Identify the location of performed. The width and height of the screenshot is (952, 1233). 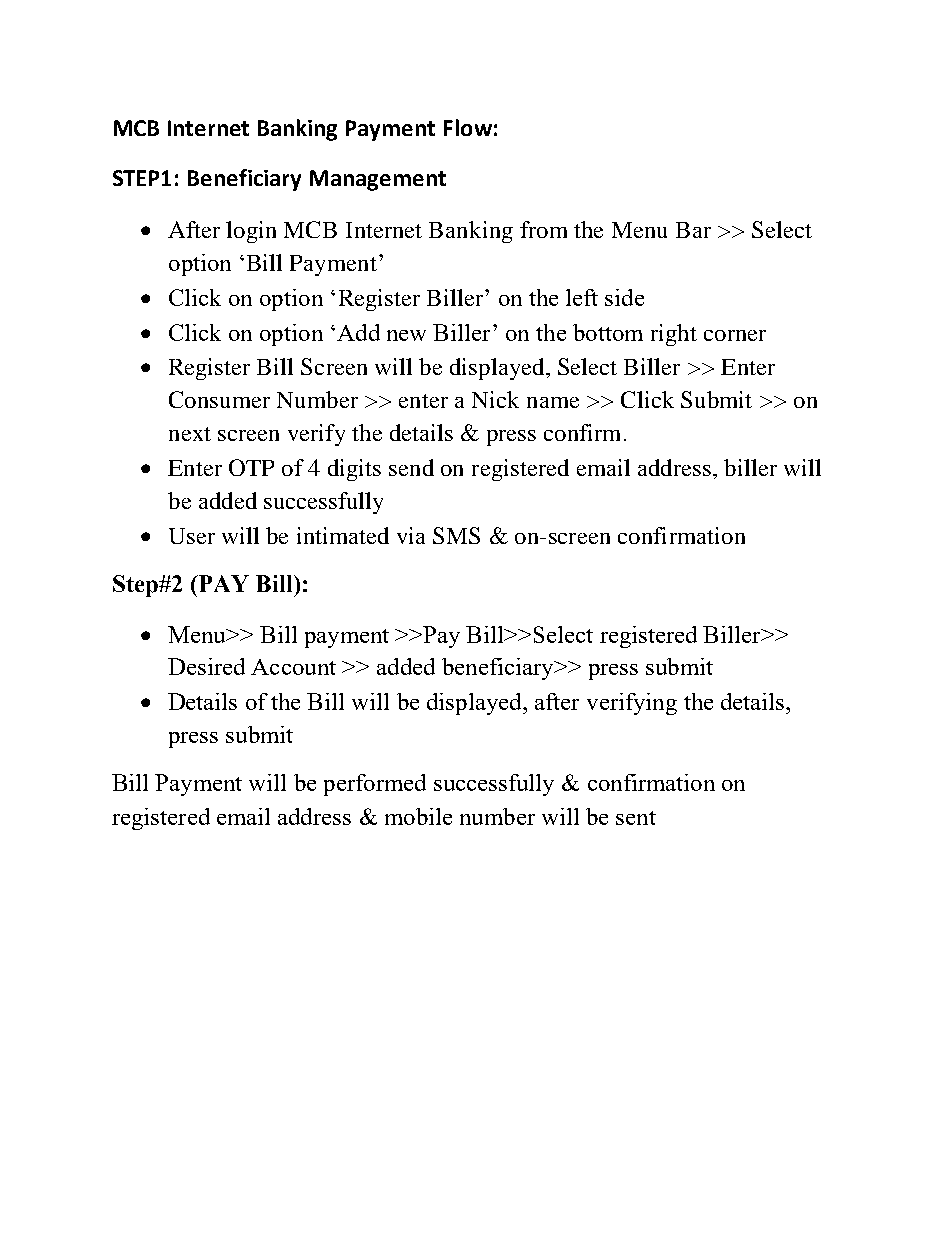
(375, 785).
